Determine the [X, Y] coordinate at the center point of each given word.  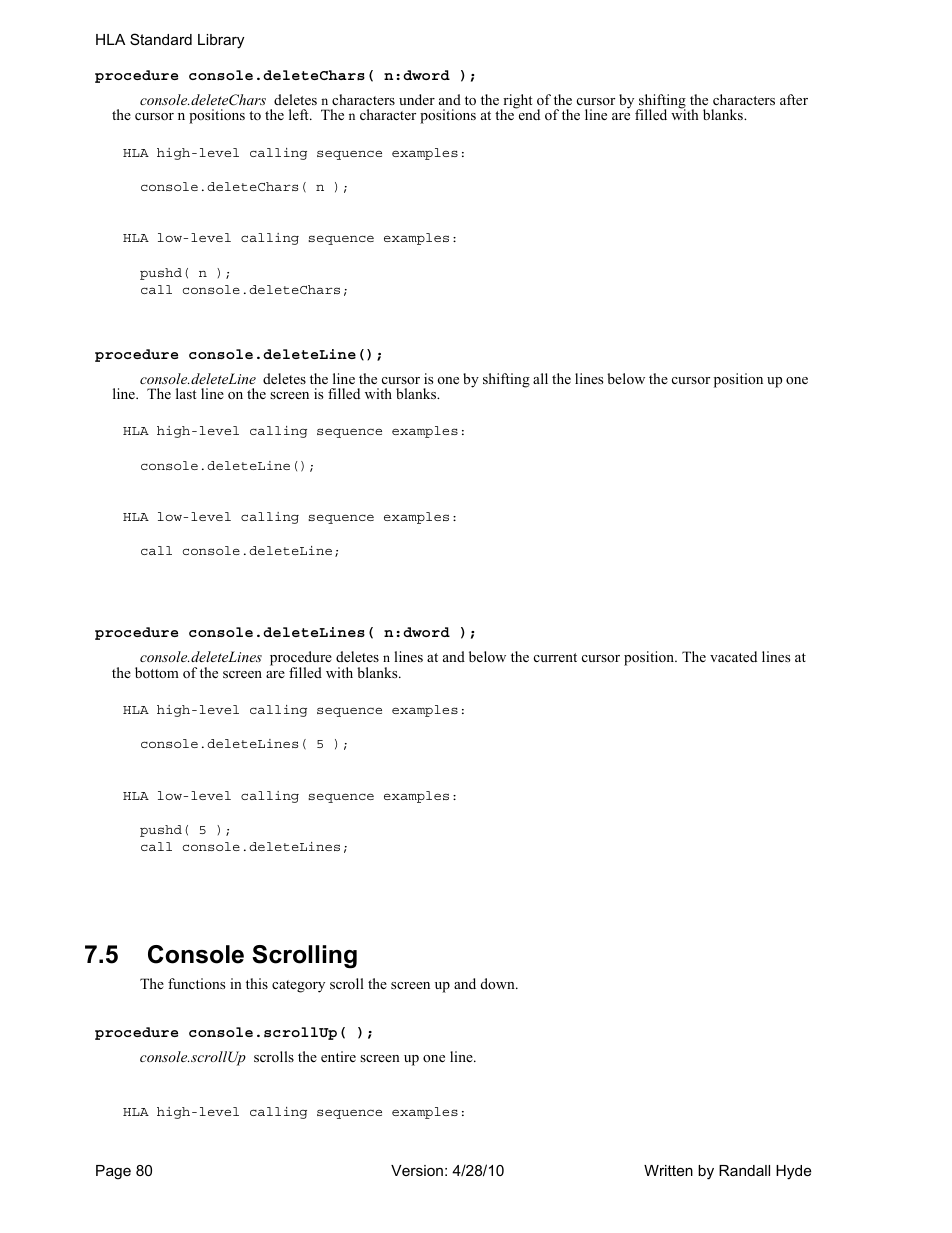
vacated [733, 656]
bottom [157, 672]
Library [221, 41]
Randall [744, 1170]
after [794, 99]
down [499, 983]
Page [113, 1172]
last [186, 393]
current [555, 657]
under [417, 99]
